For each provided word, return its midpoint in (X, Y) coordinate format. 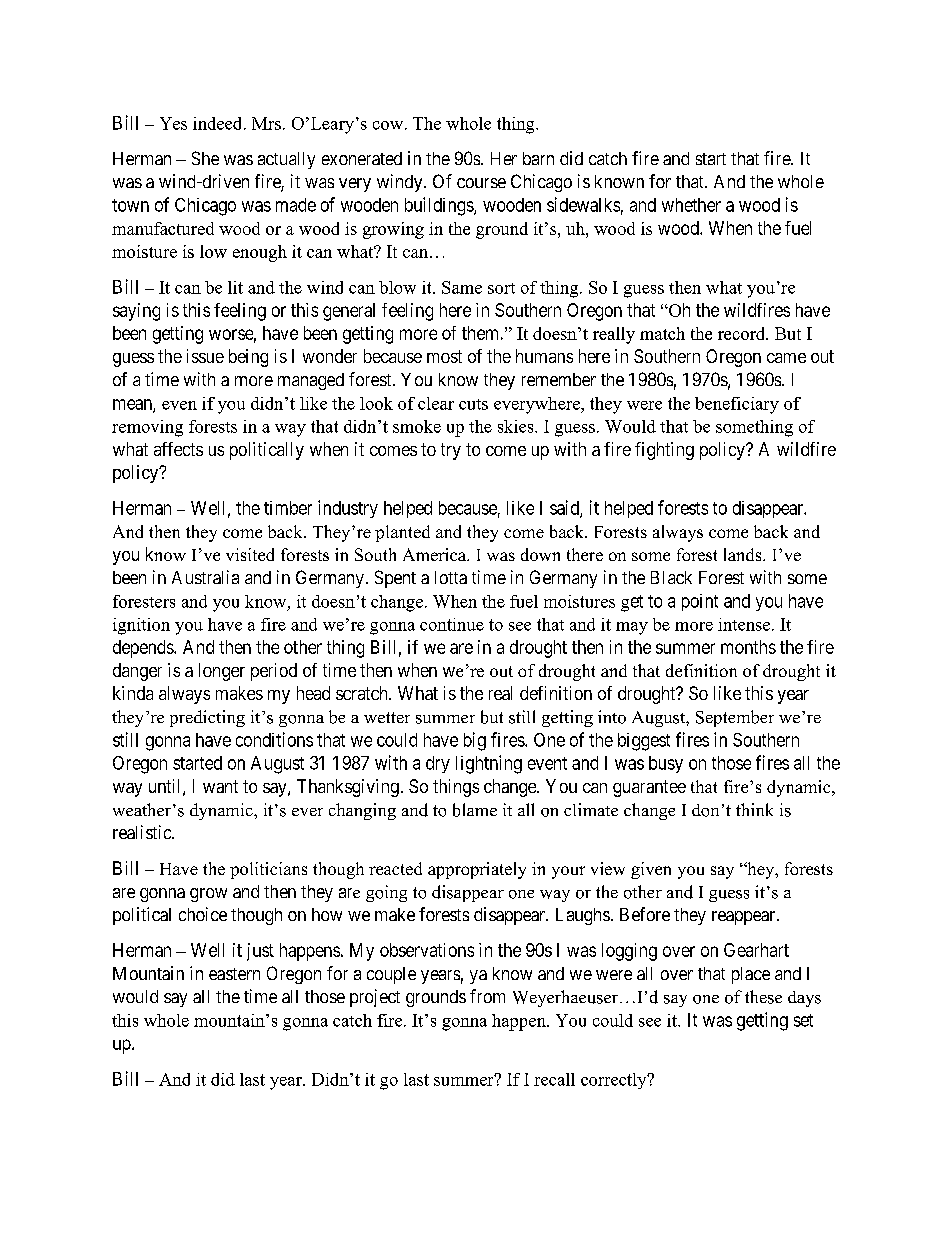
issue (205, 356)
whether (691, 205)
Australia (205, 577)
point (700, 602)
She (205, 158)
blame (475, 810)
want (220, 786)
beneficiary (737, 405)
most (444, 356)
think (754, 809)
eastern (234, 974)
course (481, 183)
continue (452, 624)
